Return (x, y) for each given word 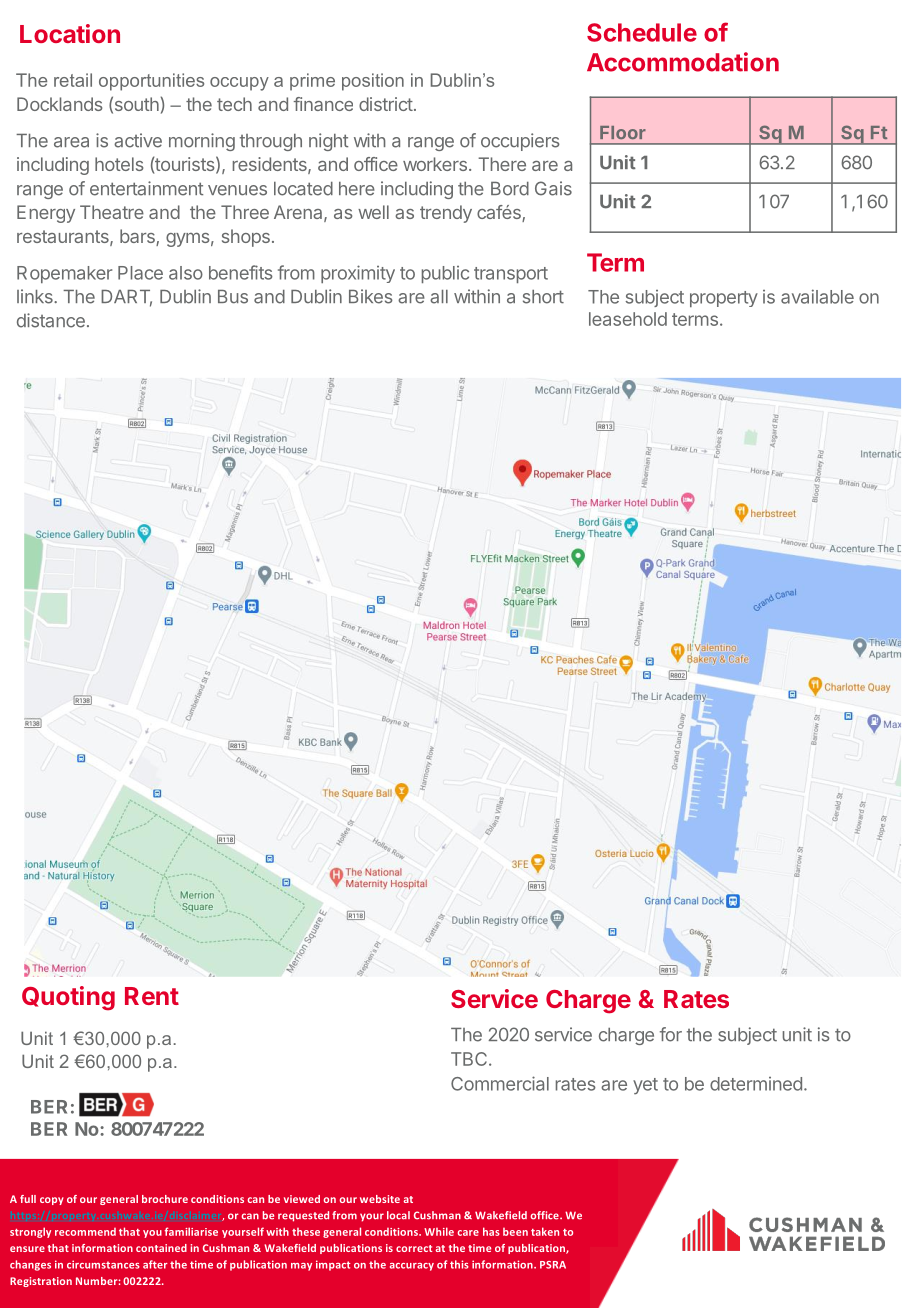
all (439, 297)
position (373, 82)
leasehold (628, 319)
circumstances (103, 1264)
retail (73, 80)
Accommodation (683, 62)
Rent (152, 996)
